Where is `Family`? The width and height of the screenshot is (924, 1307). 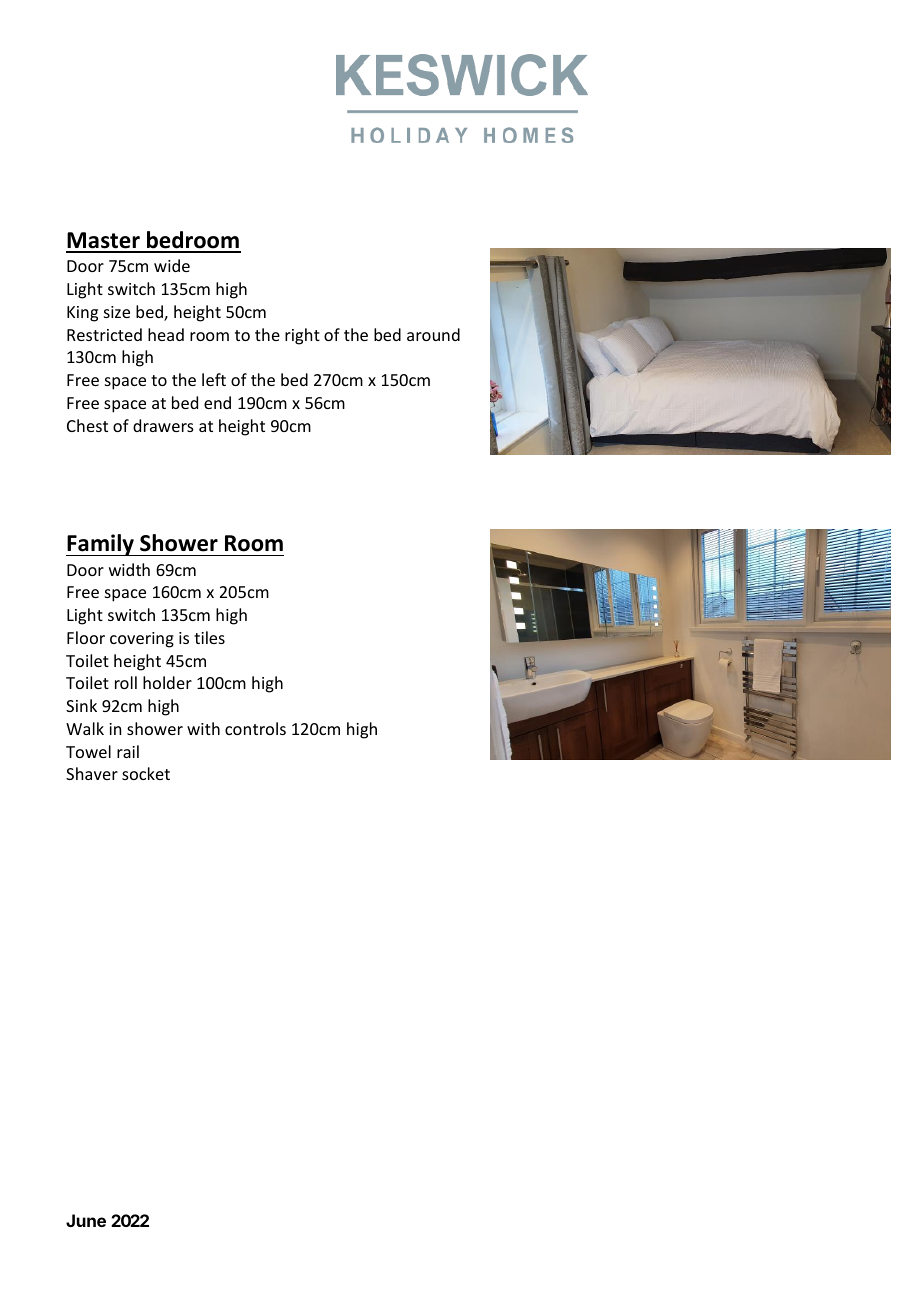
Family is located at coordinates (101, 545).
